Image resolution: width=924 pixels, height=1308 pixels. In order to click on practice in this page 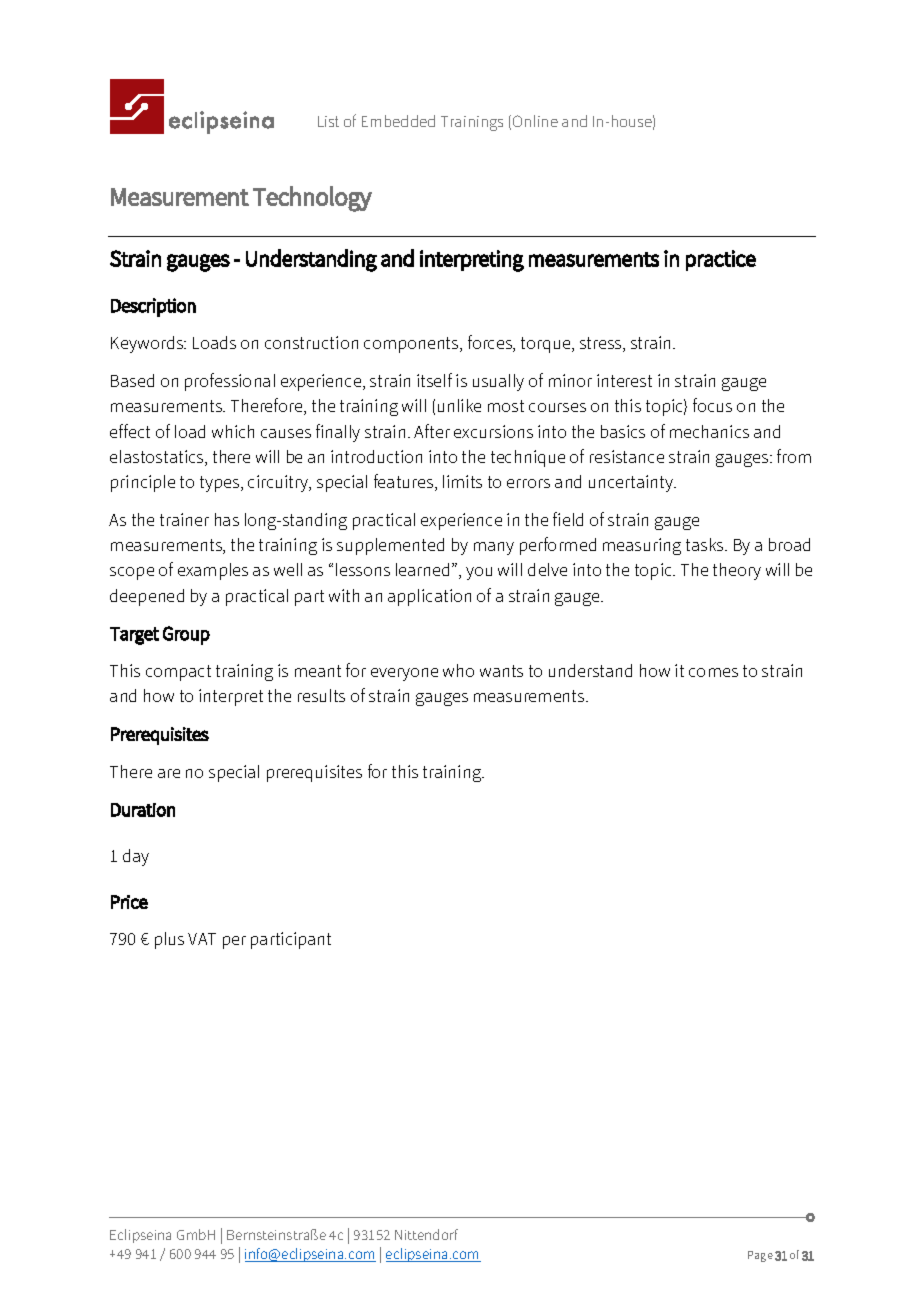, I will do `click(721, 260)`.
